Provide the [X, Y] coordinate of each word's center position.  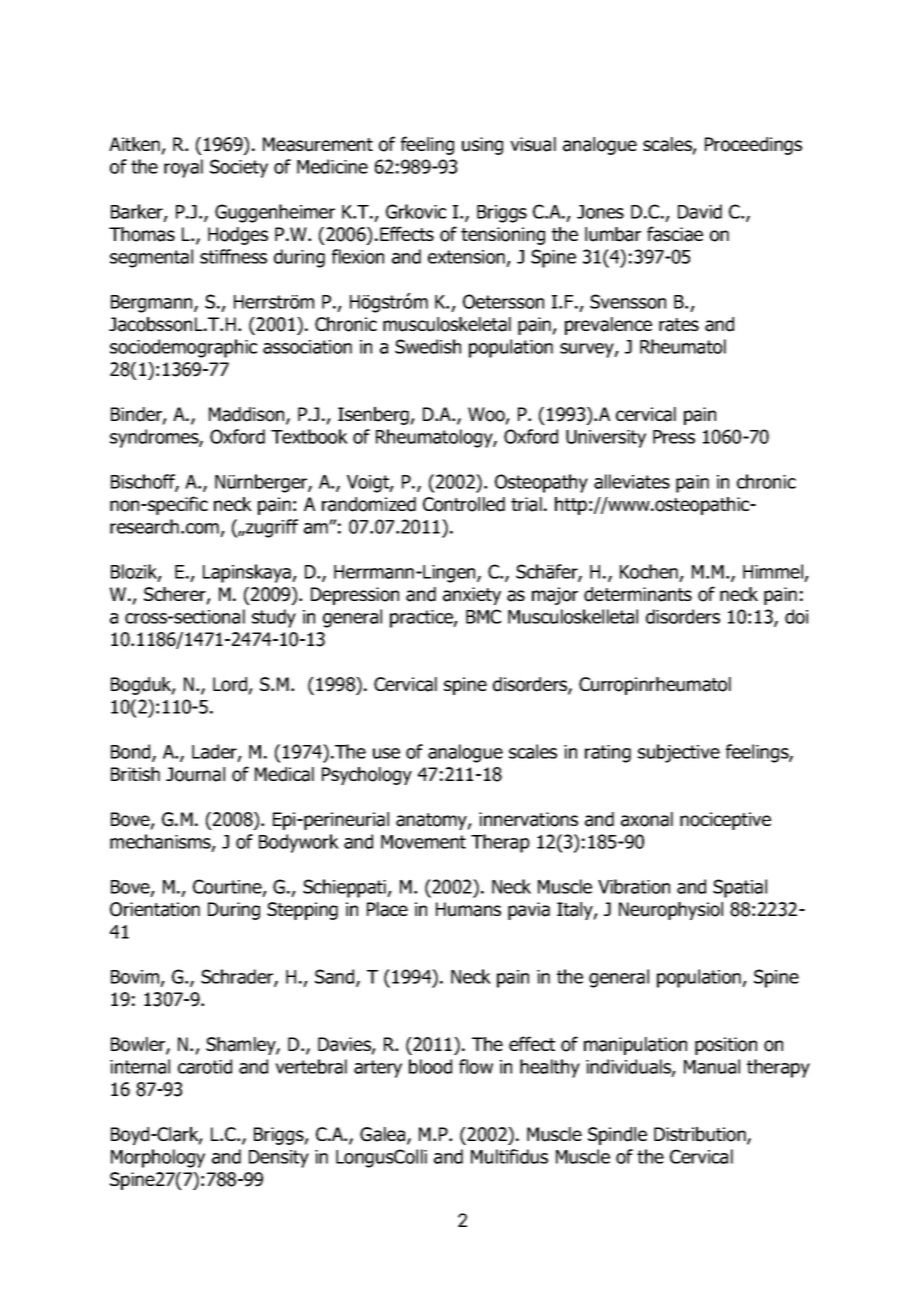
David [700, 211]
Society [239, 168]
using [482, 146]
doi [796, 616]
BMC [483, 616]
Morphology [158, 1158]
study [274, 618]
